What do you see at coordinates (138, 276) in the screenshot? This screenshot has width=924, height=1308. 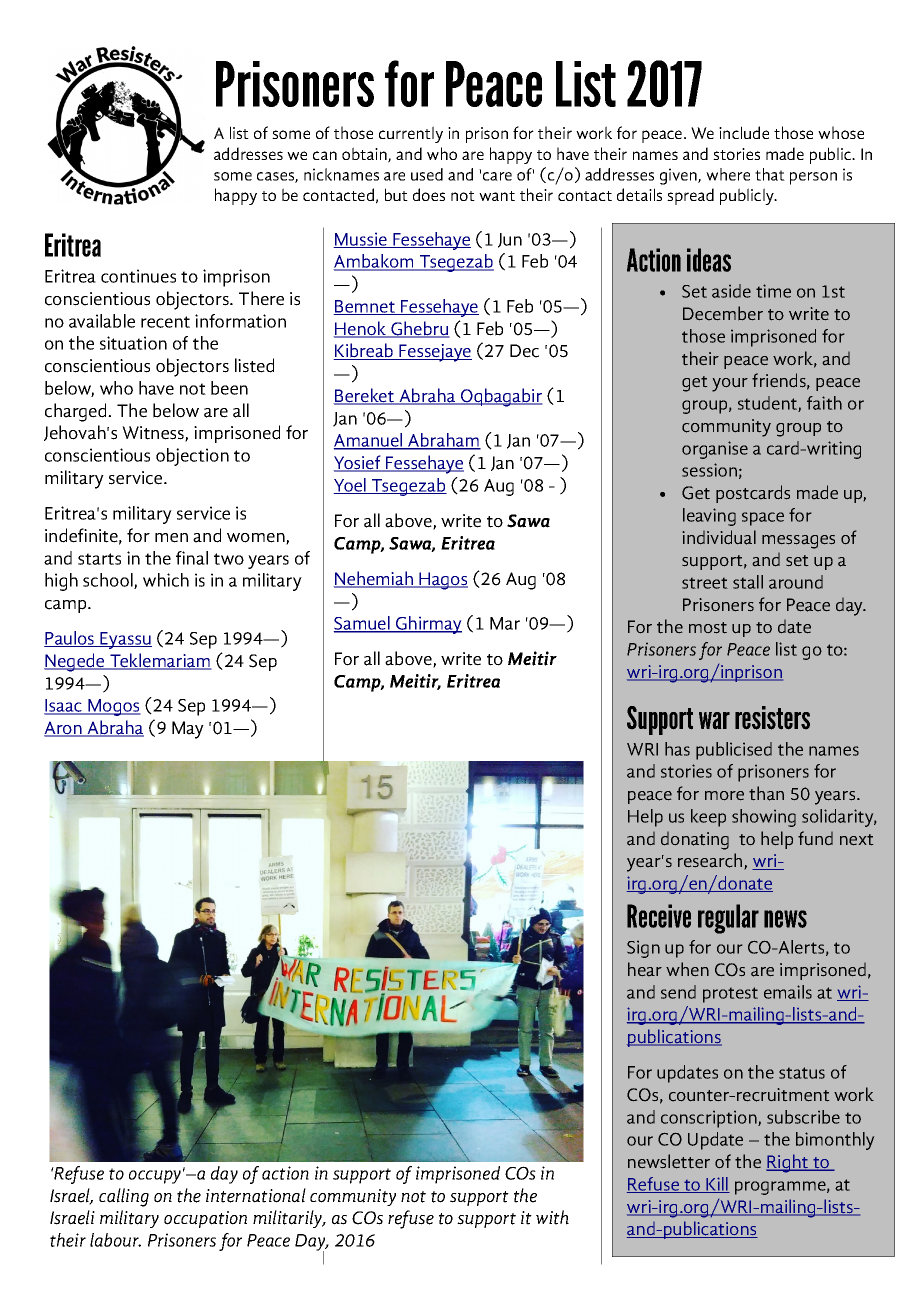 I see `continues` at bounding box center [138, 276].
